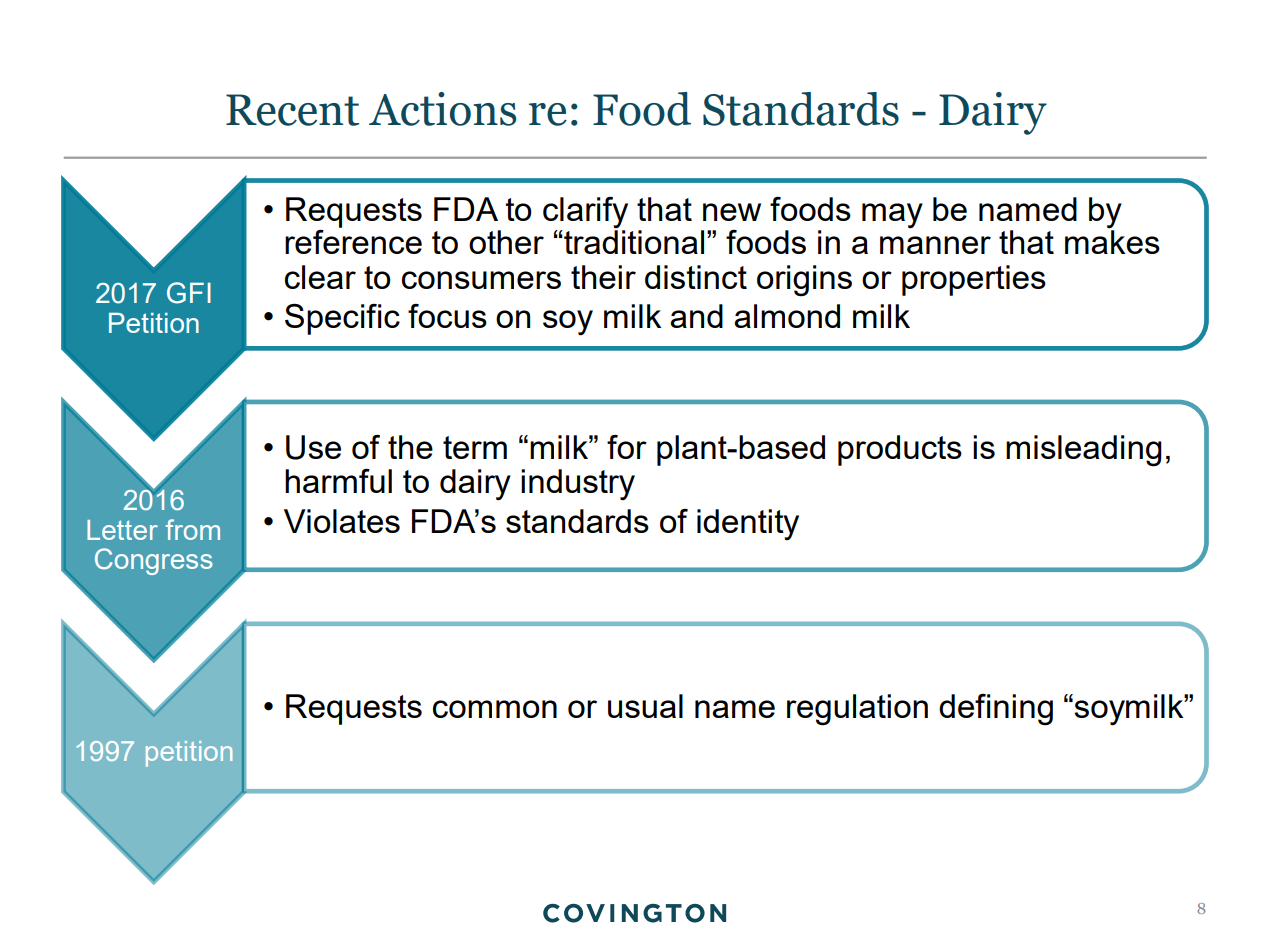 The width and height of the screenshot is (1270, 952). What do you see at coordinates (342, 319) in the screenshot?
I see `Specific` at bounding box center [342, 319].
